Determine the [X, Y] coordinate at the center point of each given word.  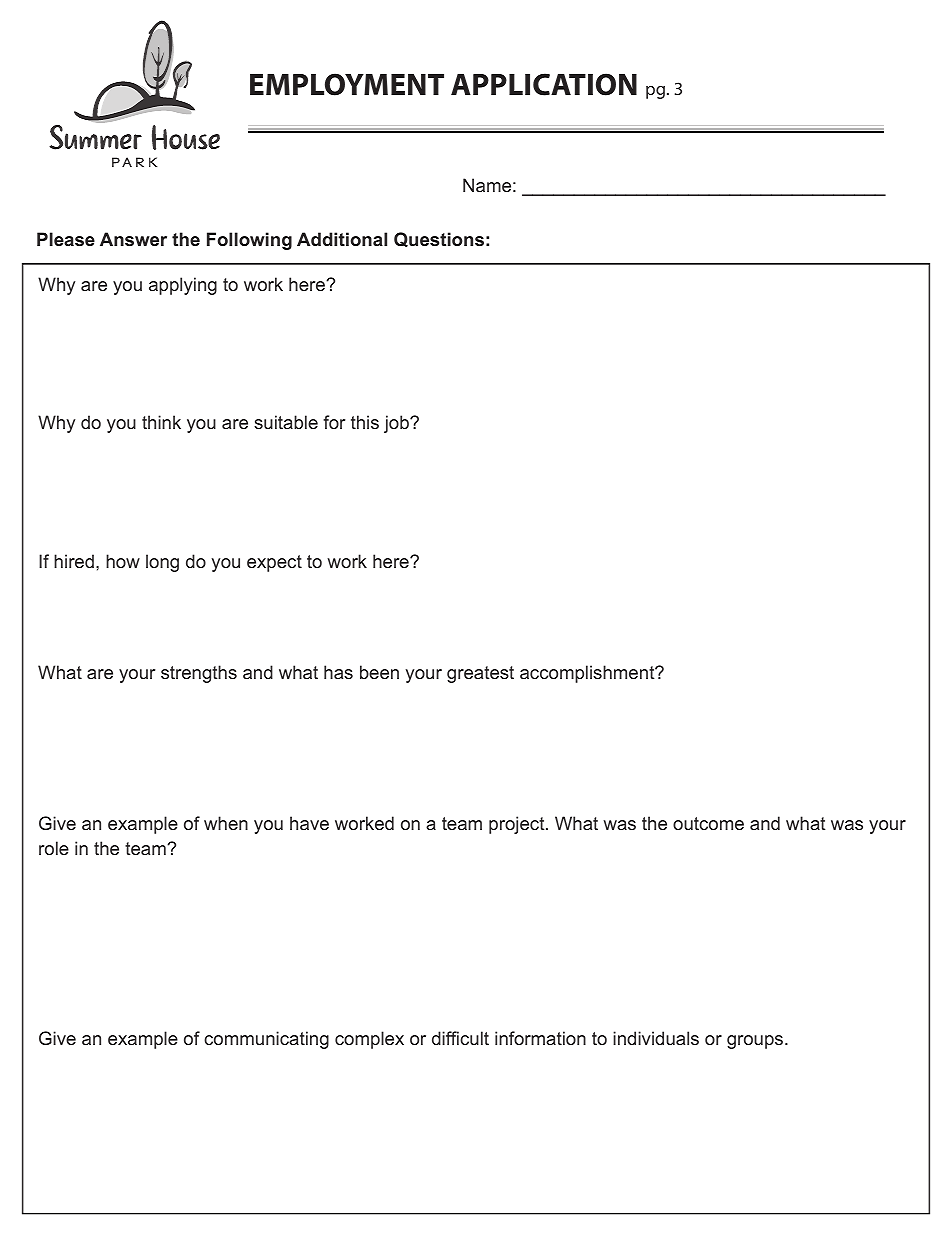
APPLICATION [544, 84]
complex [369, 1040]
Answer [133, 239]
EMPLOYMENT [347, 84]
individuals [656, 1038]
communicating [266, 1040]
